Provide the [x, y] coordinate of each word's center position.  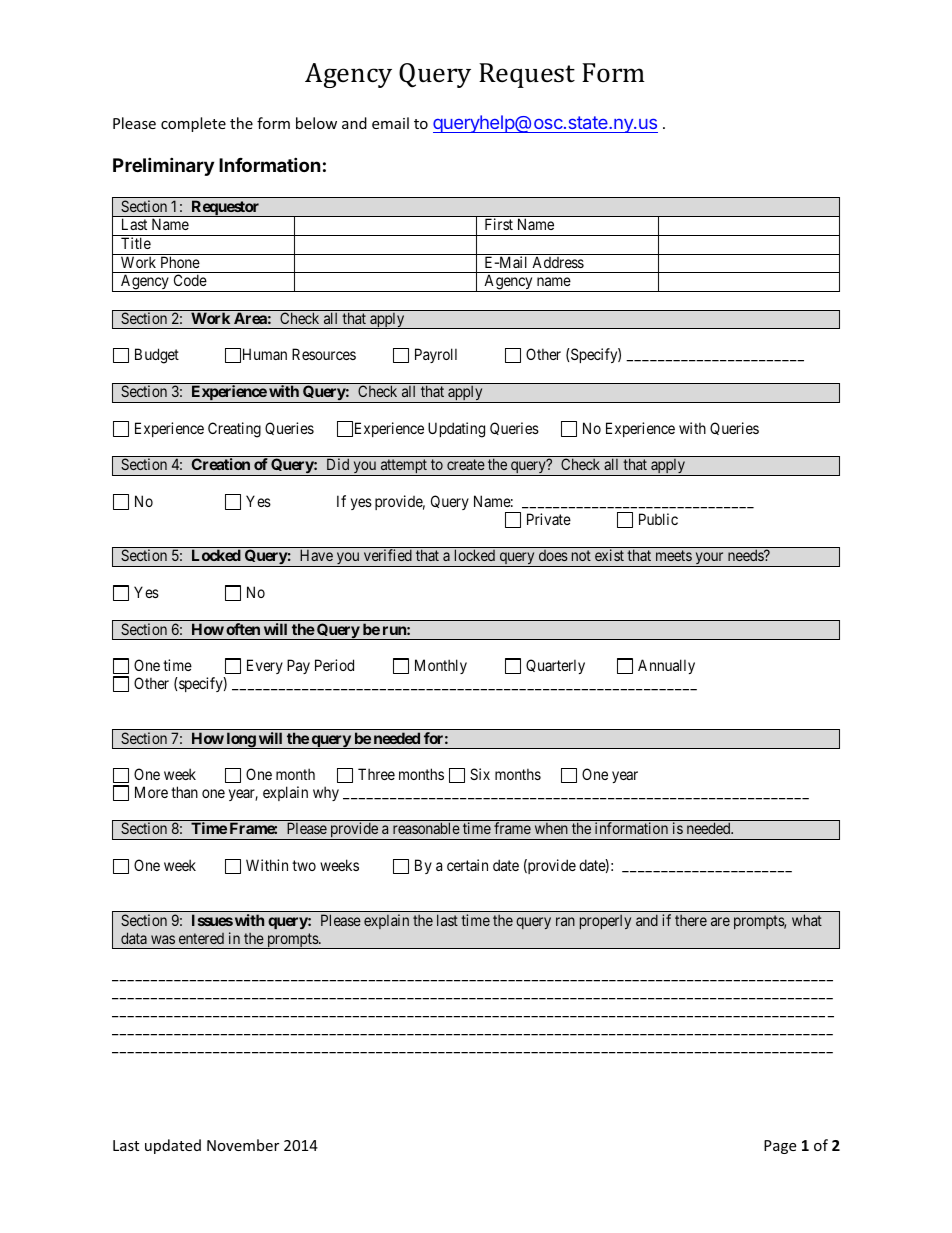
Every [265, 666]
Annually [666, 666]
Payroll [436, 355]
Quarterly [555, 666]
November [243, 1145]
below [316, 123]
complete [193, 124]
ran [565, 921]
